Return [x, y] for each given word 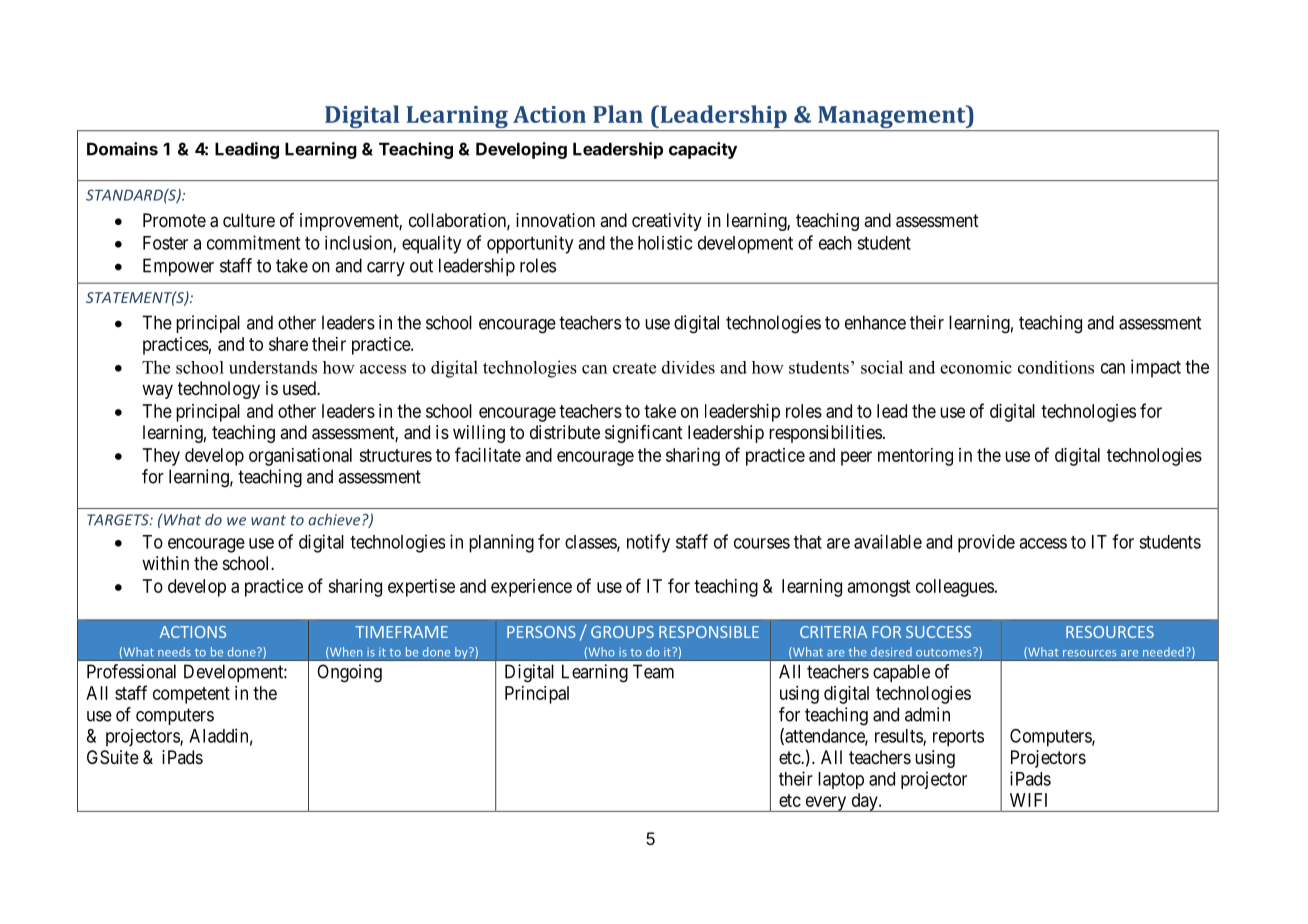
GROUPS [622, 632]
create [634, 368]
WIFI [1028, 800]
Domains [122, 149]
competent [191, 695]
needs [174, 652]
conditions [1056, 367]
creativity [667, 222]
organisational [300, 457]
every [826, 804]
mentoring [915, 457]
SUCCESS [938, 632]
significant [644, 434]
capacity [703, 150]
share [288, 344]
